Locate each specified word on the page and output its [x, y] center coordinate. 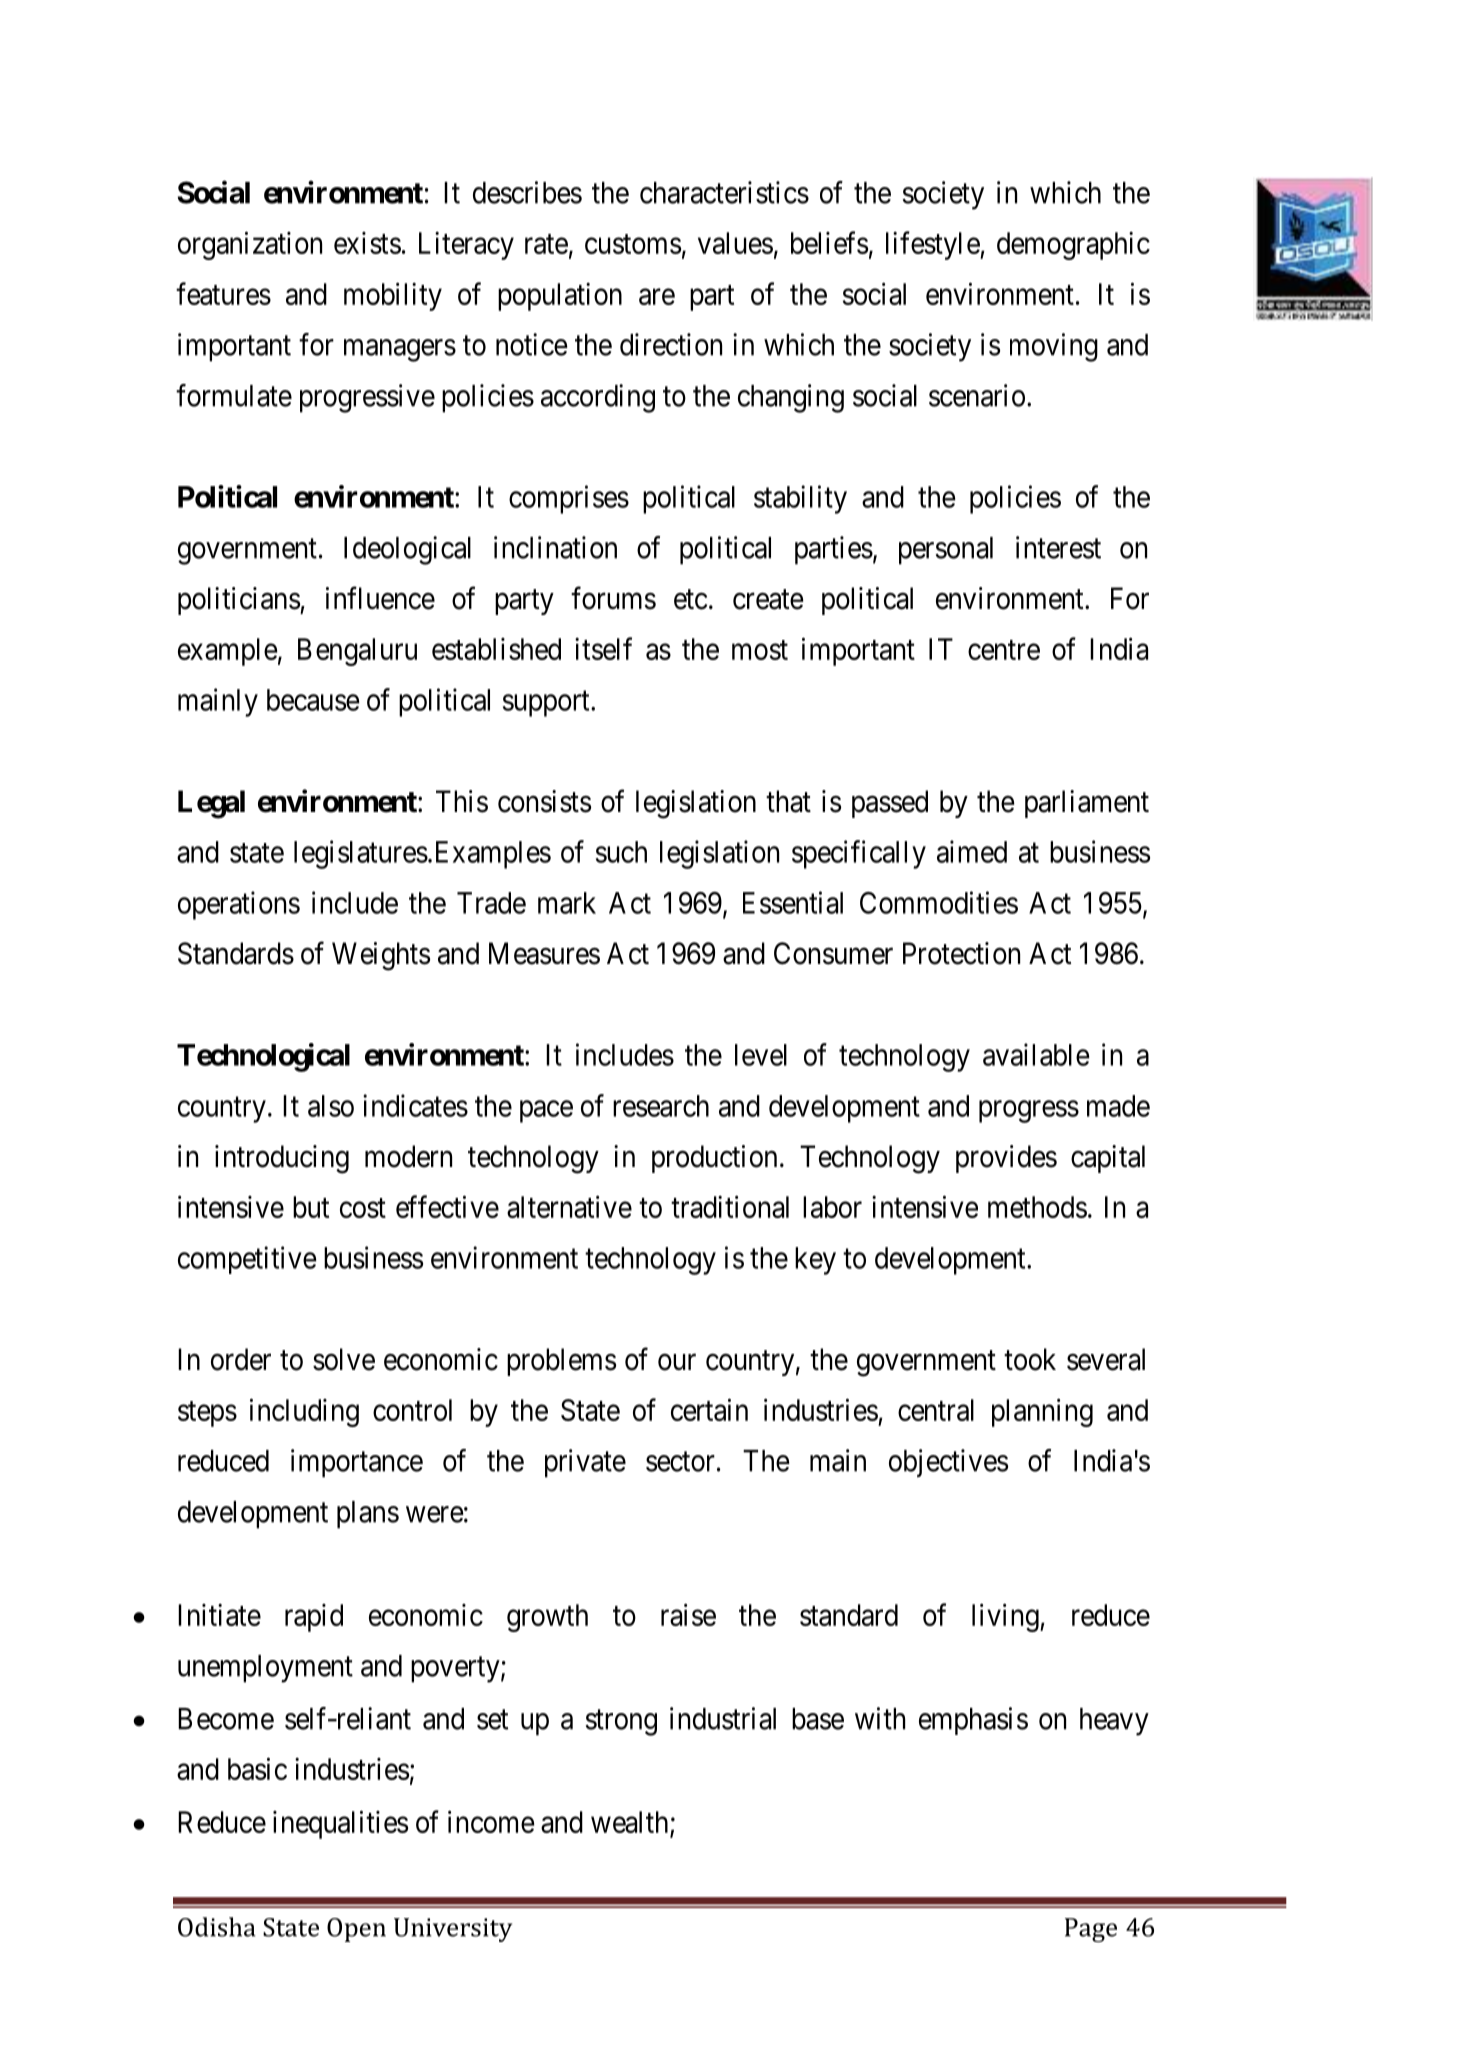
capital [1108, 1159]
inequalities [340, 1824]
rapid [314, 1618]
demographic [1073, 246]
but [311, 1207]
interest [1058, 547]
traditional [730, 1206]
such [621, 852]
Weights [381, 956]
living [1006, 1617]
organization [250, 245]
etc [690, 600]
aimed [972, 851]
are [657, 297]
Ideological [407, 550]
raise [688, 1614]
